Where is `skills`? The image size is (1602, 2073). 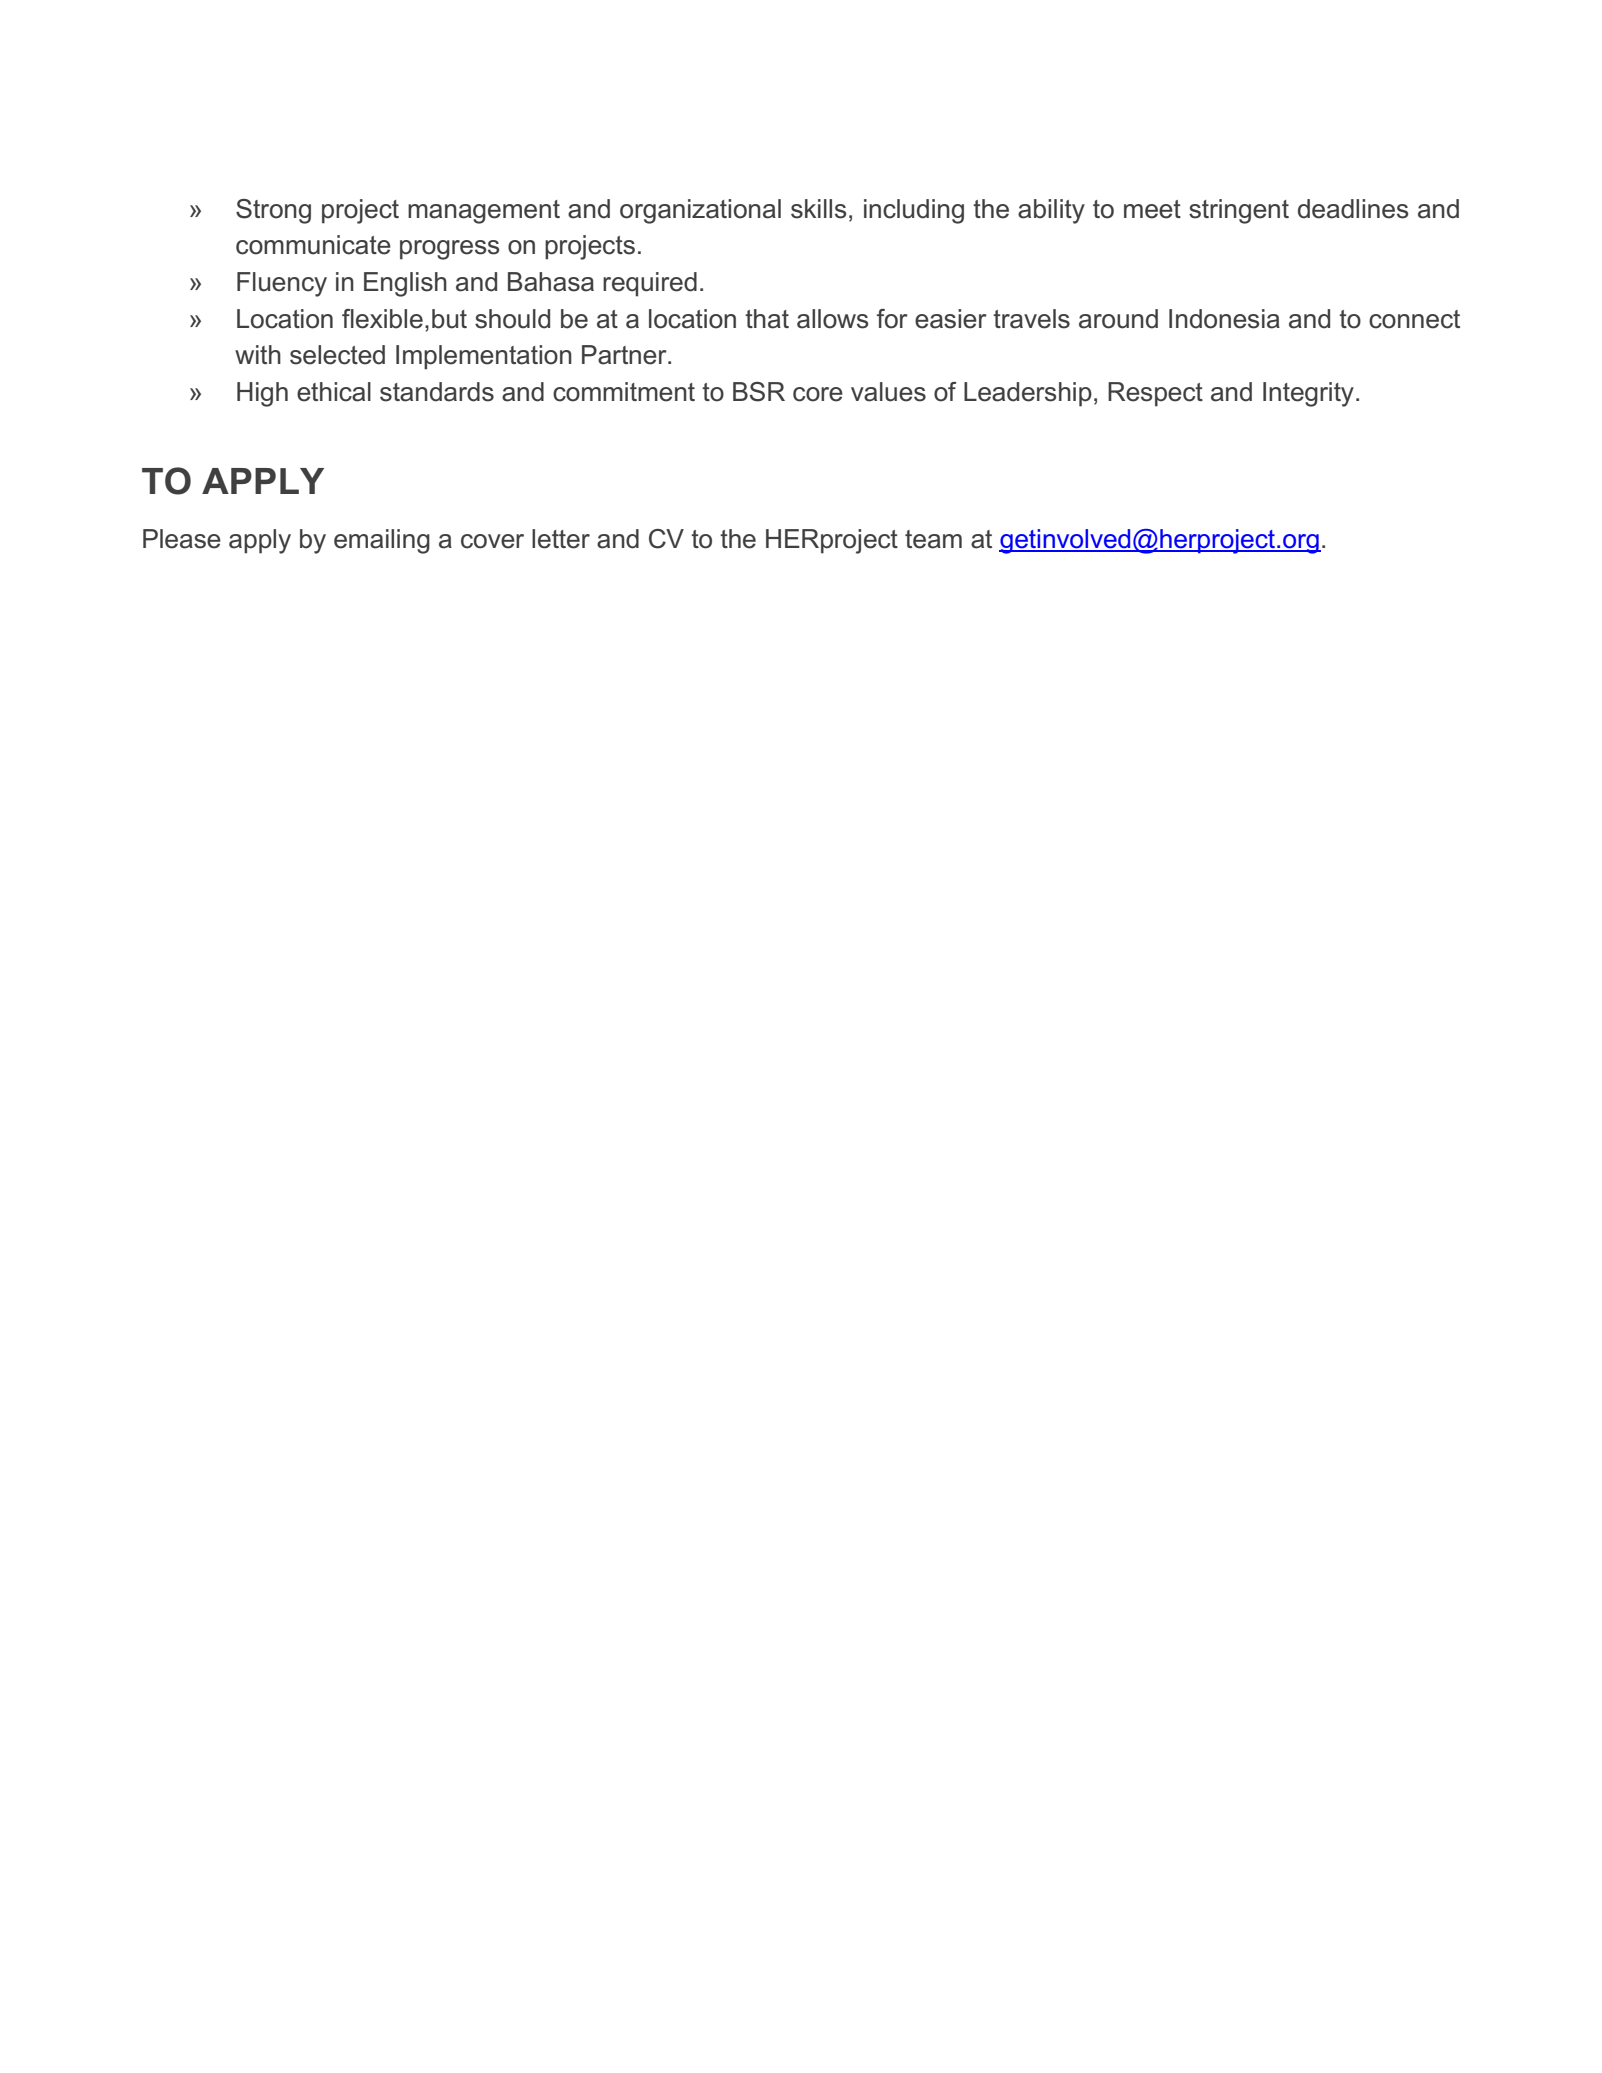 skills is located at coordinates (818, 209).
